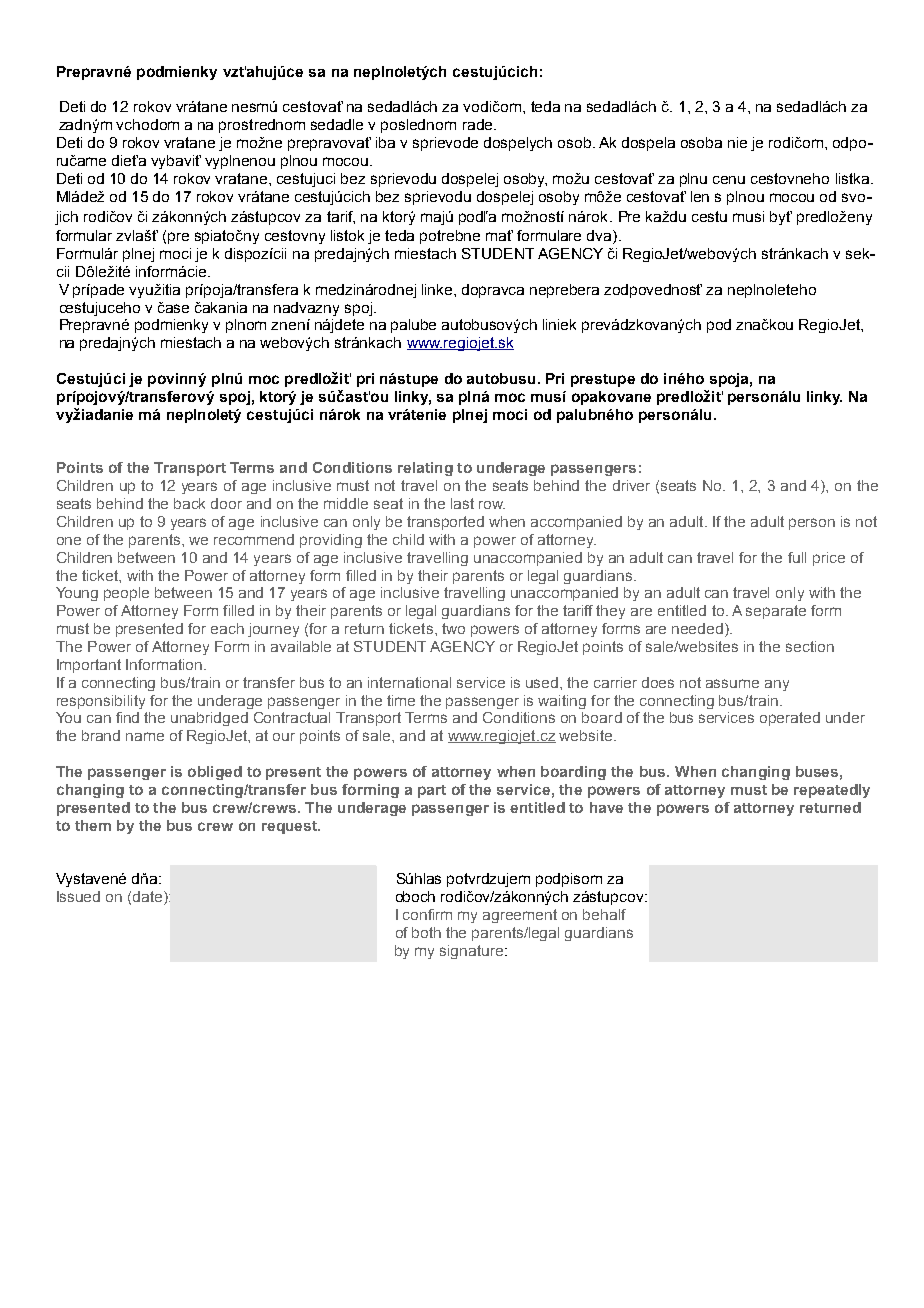 The image size is (924, 1308). Describe the element at coordinates (409, 682) in the screenshot. I see `international` at that location.
